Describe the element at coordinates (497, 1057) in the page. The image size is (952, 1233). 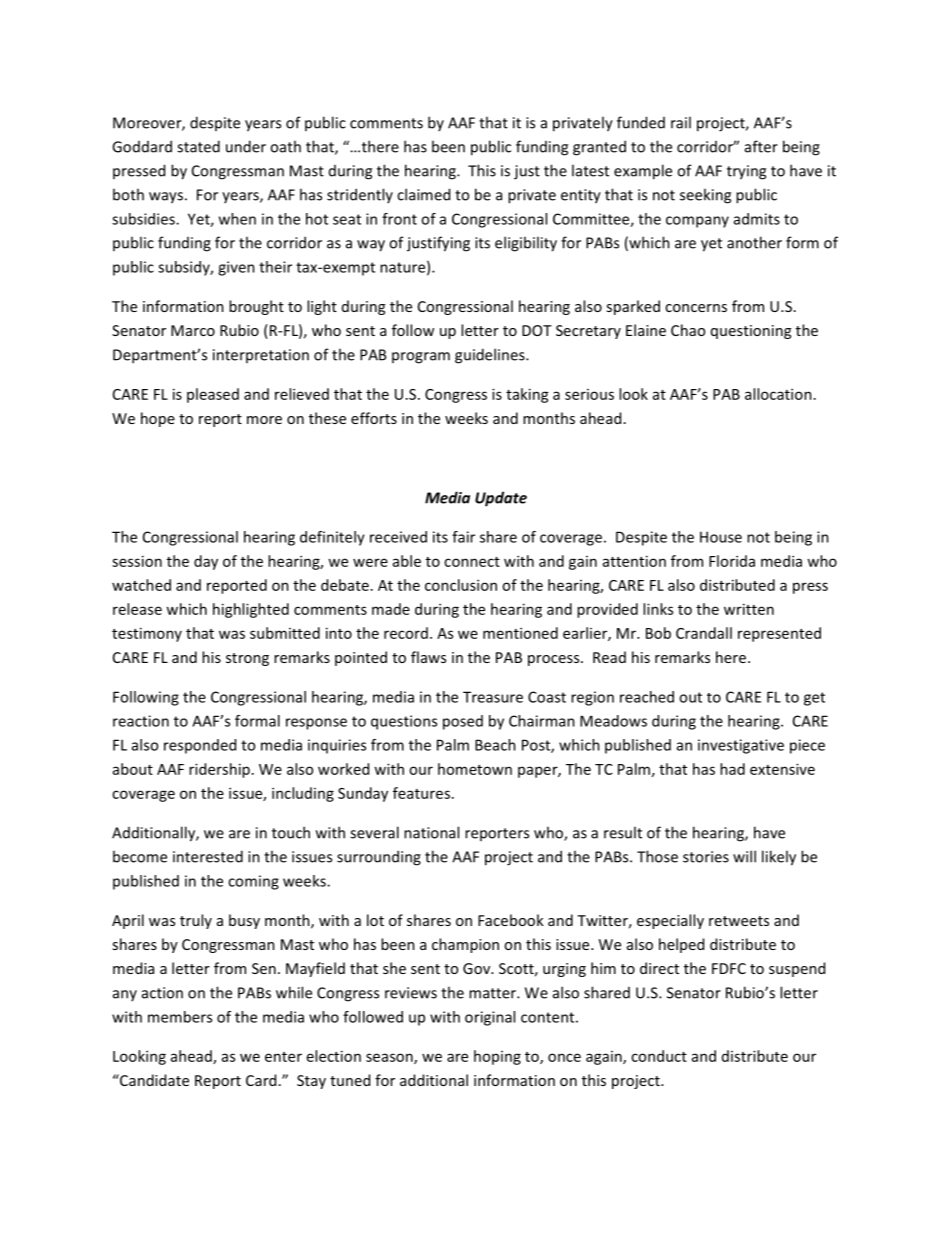
I see `hoping` at that location.
